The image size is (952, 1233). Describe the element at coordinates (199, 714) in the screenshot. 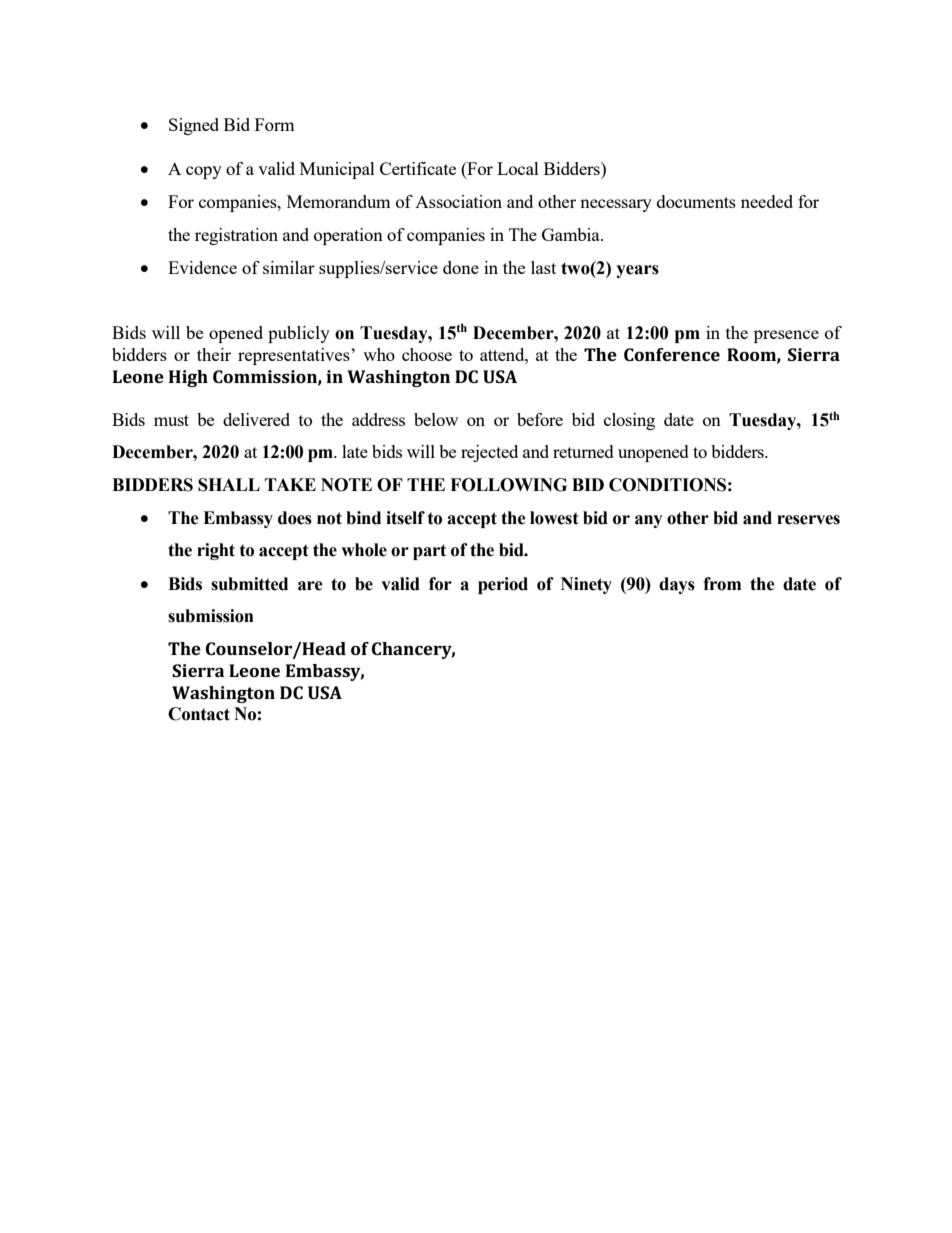

I see `Contact` at that location.
